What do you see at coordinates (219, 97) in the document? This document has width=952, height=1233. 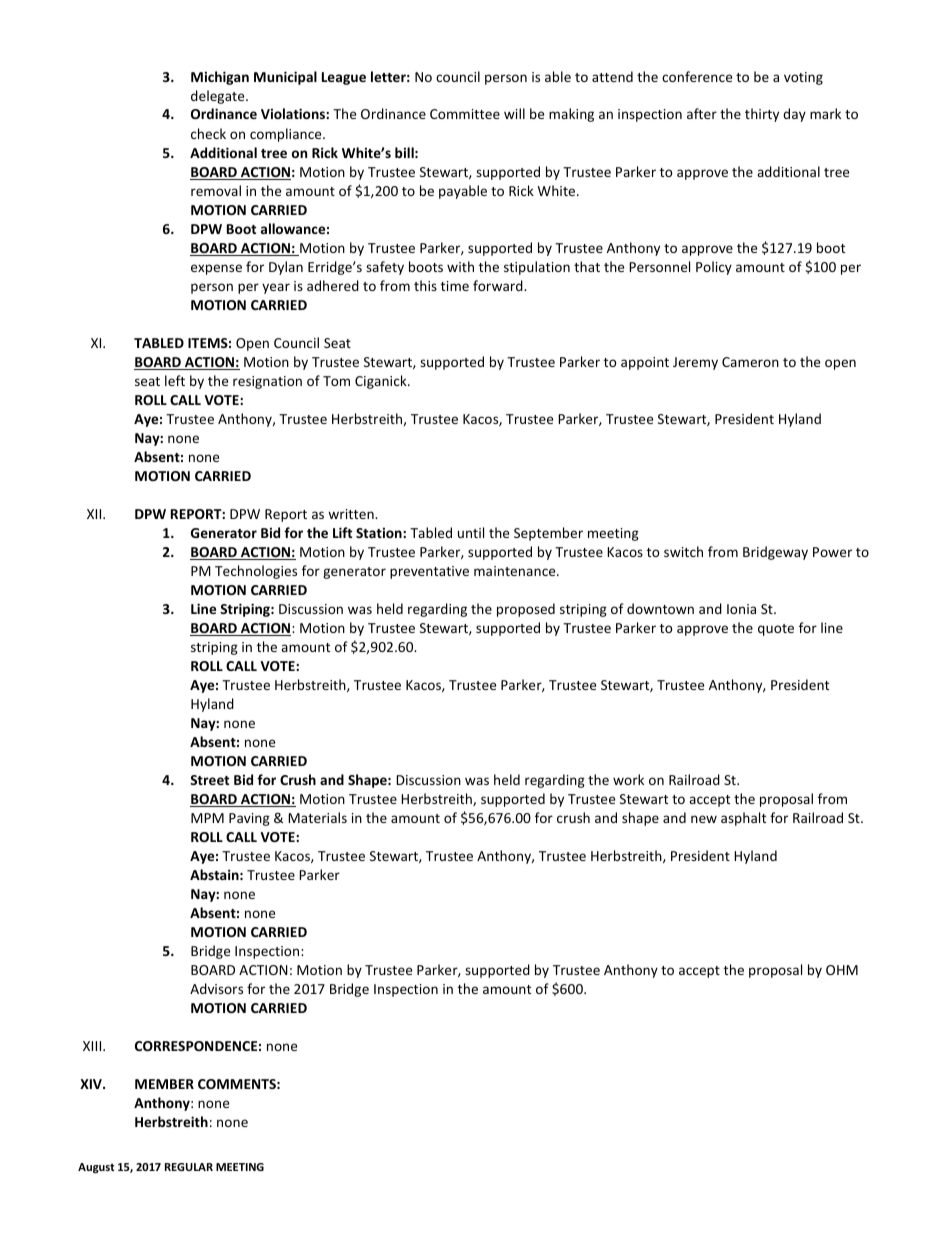 I see `delegate` at bounding box center [219, 97].
